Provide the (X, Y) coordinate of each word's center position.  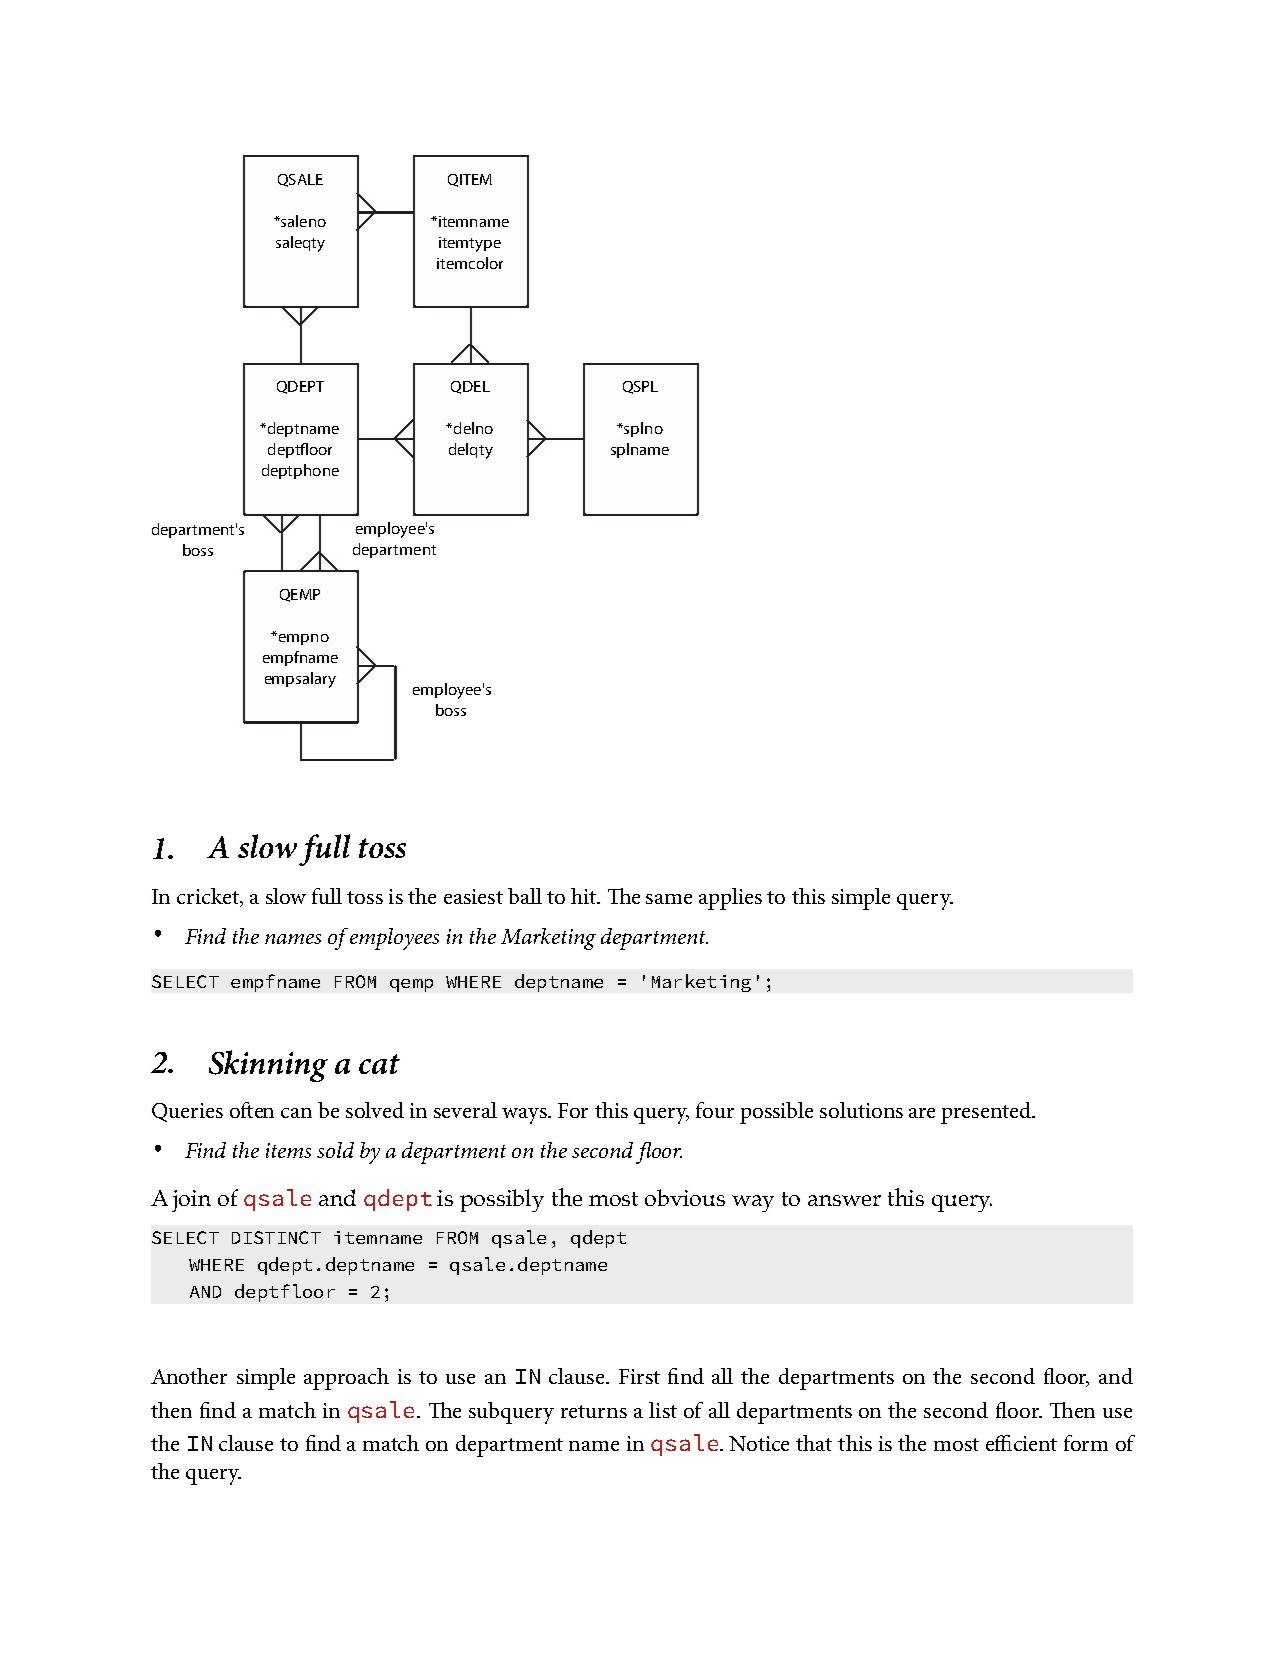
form (1086, 1443)
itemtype (470, 244)
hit (584, 896)
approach (346, 1379)
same (669, 899)
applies (730, 899)
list (663, 1410)
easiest (473, 896)
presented (987, 1113)
